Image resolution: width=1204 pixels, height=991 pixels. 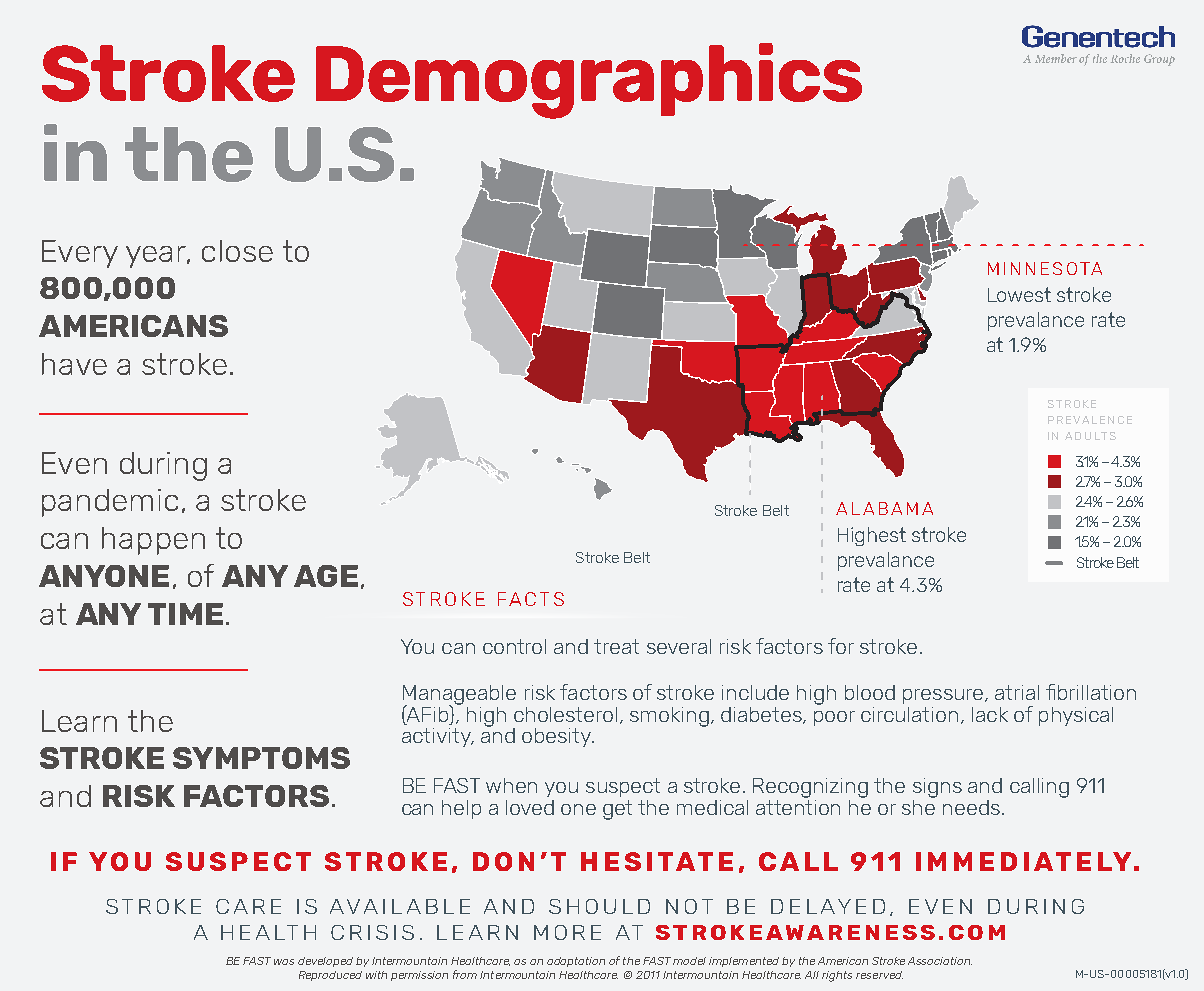 I want to click on TIME, so click(x=185, y=614).
